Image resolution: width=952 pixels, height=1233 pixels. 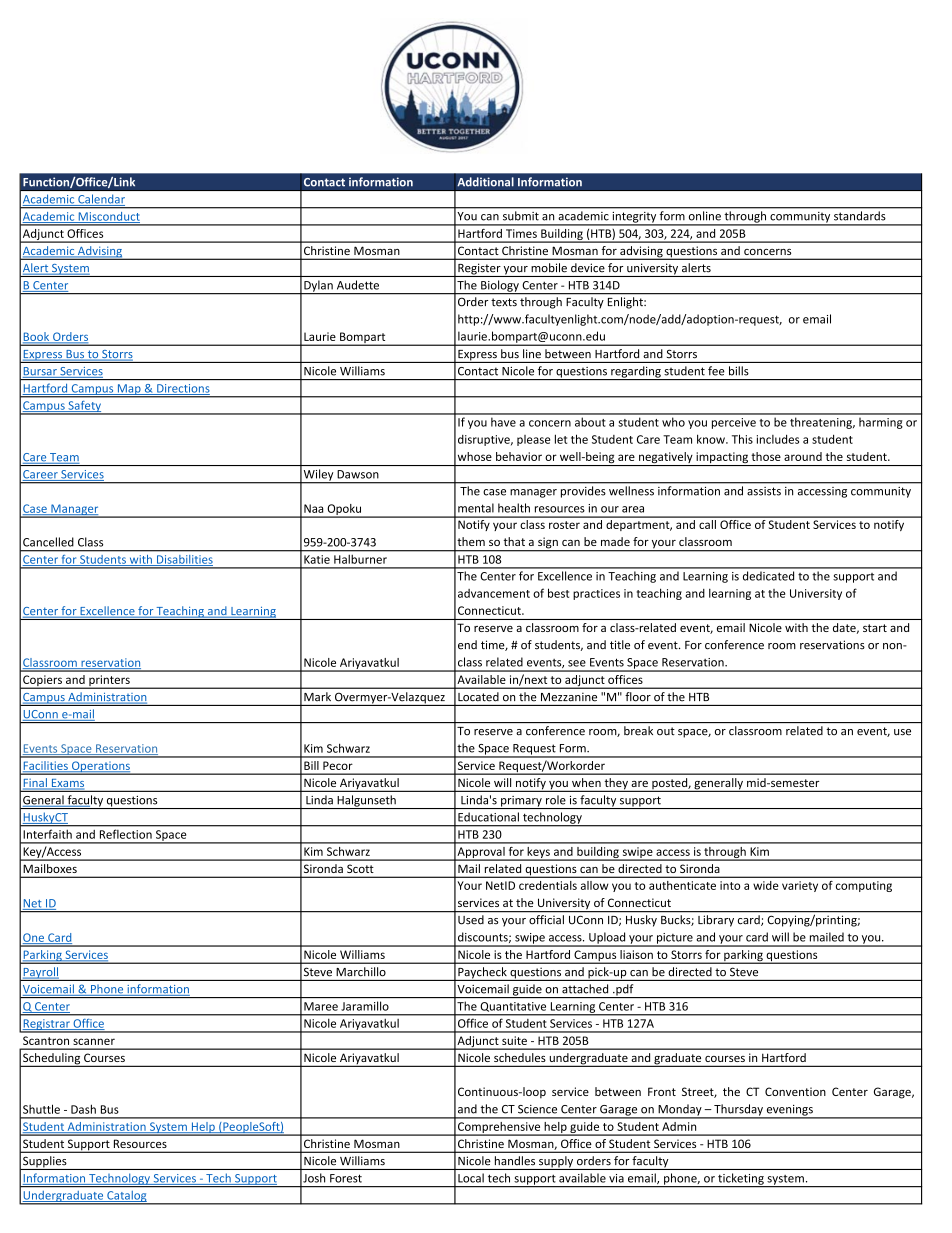 What do you see at coordinates (765, 885) in the screenshot?
I see `wide` at bounding box center [765, 885].
